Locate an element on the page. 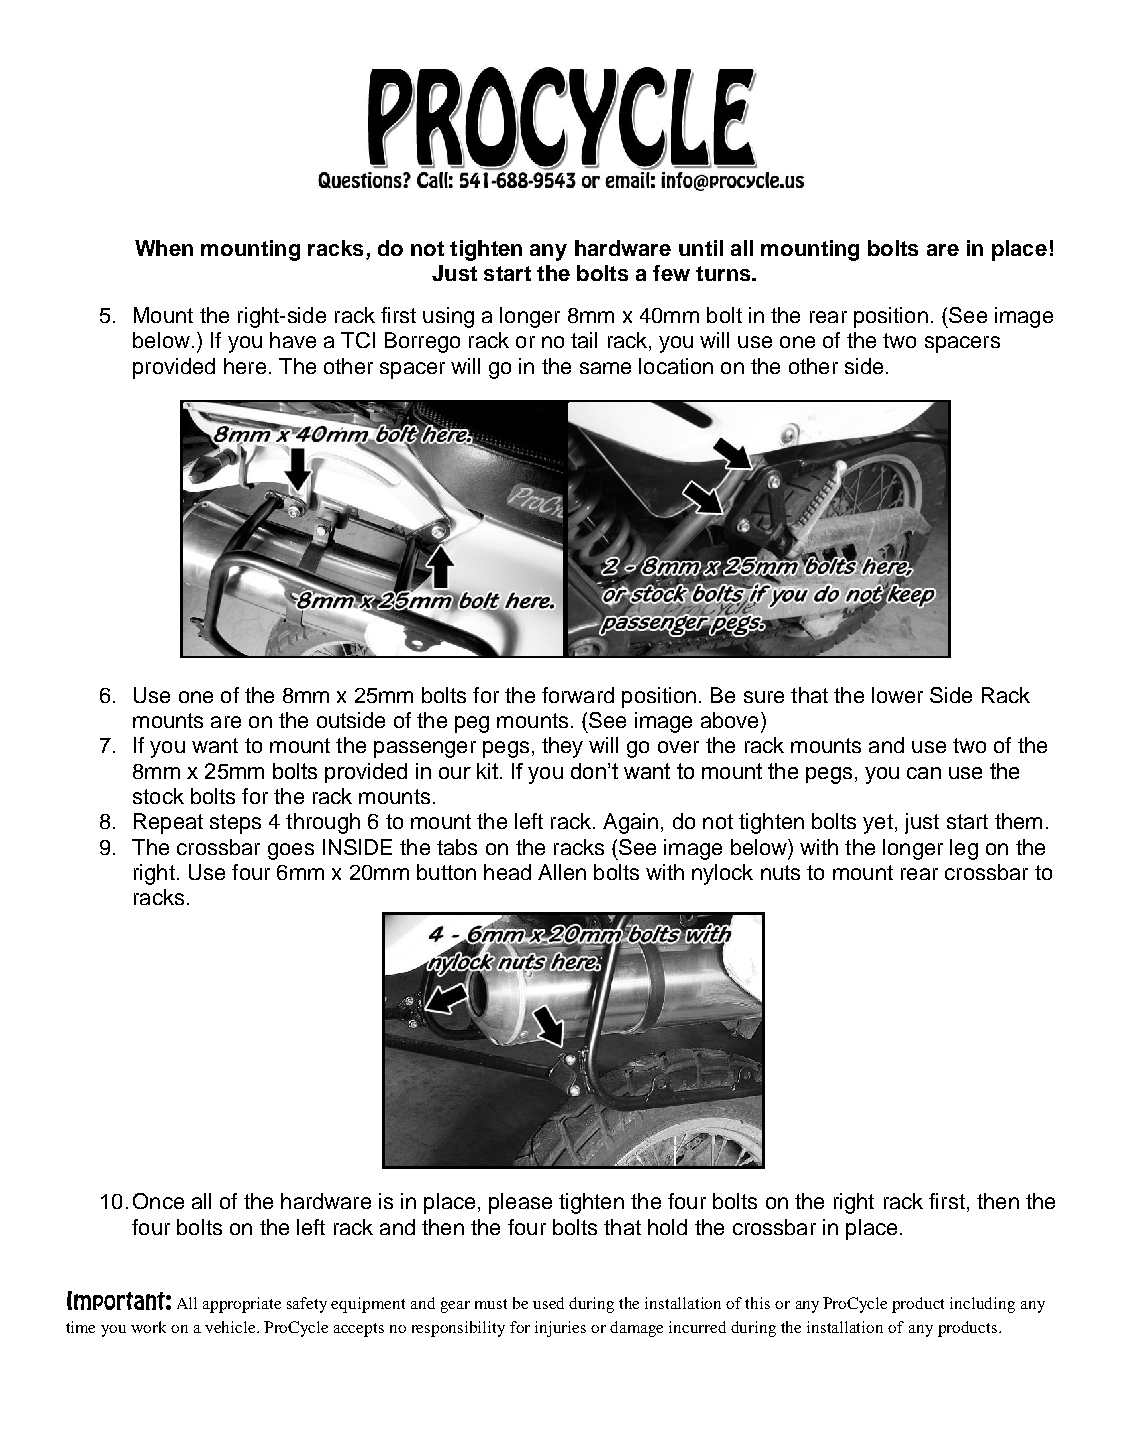  stock is located at coordinates (158, 796).
